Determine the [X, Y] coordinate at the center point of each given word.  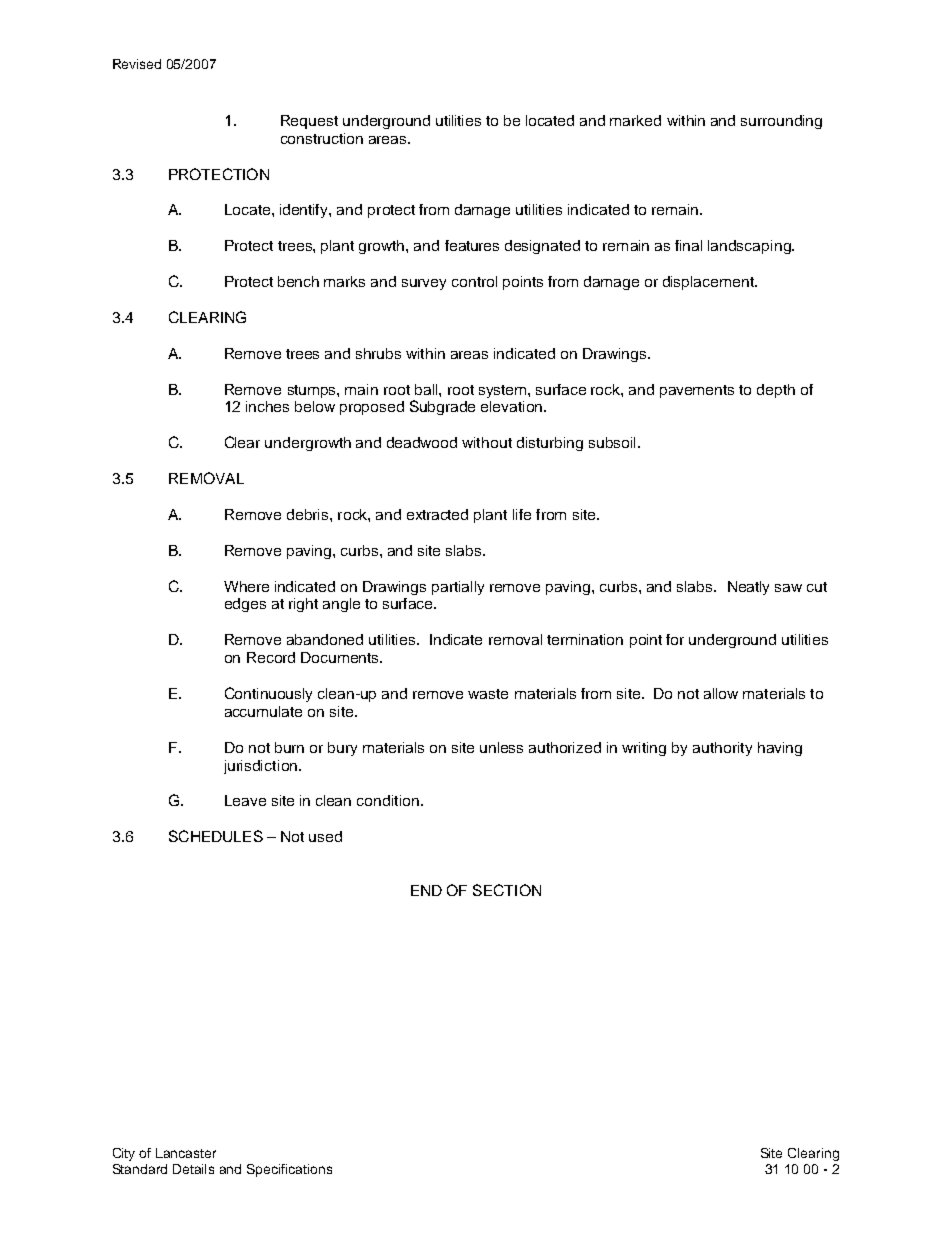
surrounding [781, 122]
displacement [709, 283]
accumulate [263, 711]
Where [246, 586]
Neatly [748, 588]
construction [322, 138]
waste [488, 694]
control [474, 281]
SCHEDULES [216, 836]
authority [722, 749]
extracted [437, 514]
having [780, 749]
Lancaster [186, 1153]
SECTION [507, 890]
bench [298, 281]
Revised [137, 64]
